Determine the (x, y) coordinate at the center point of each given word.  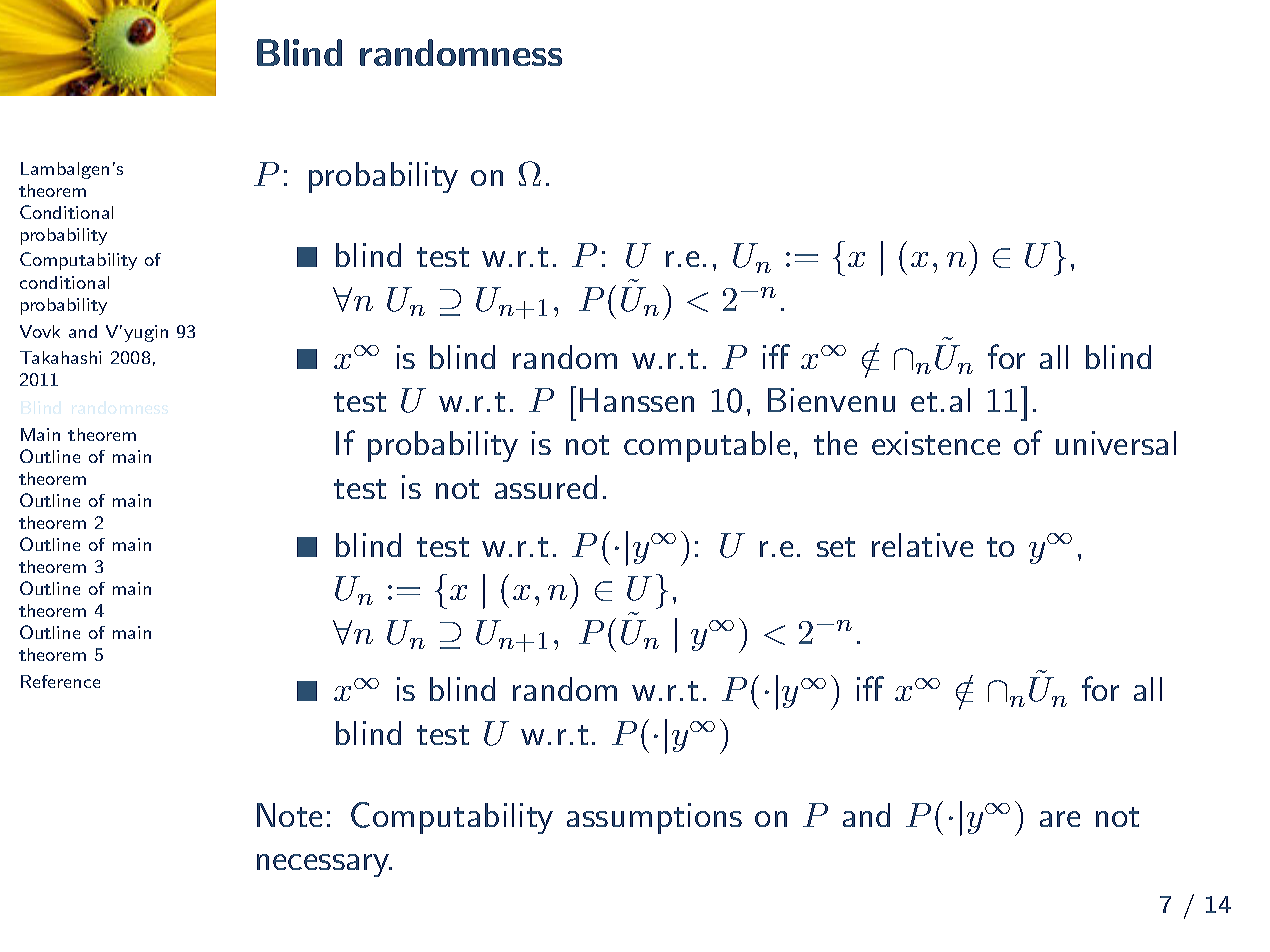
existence (936, 443)
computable (707, 446)
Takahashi (60, 357)
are (1060, 819)
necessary (324, 865)
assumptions (654, 818)
